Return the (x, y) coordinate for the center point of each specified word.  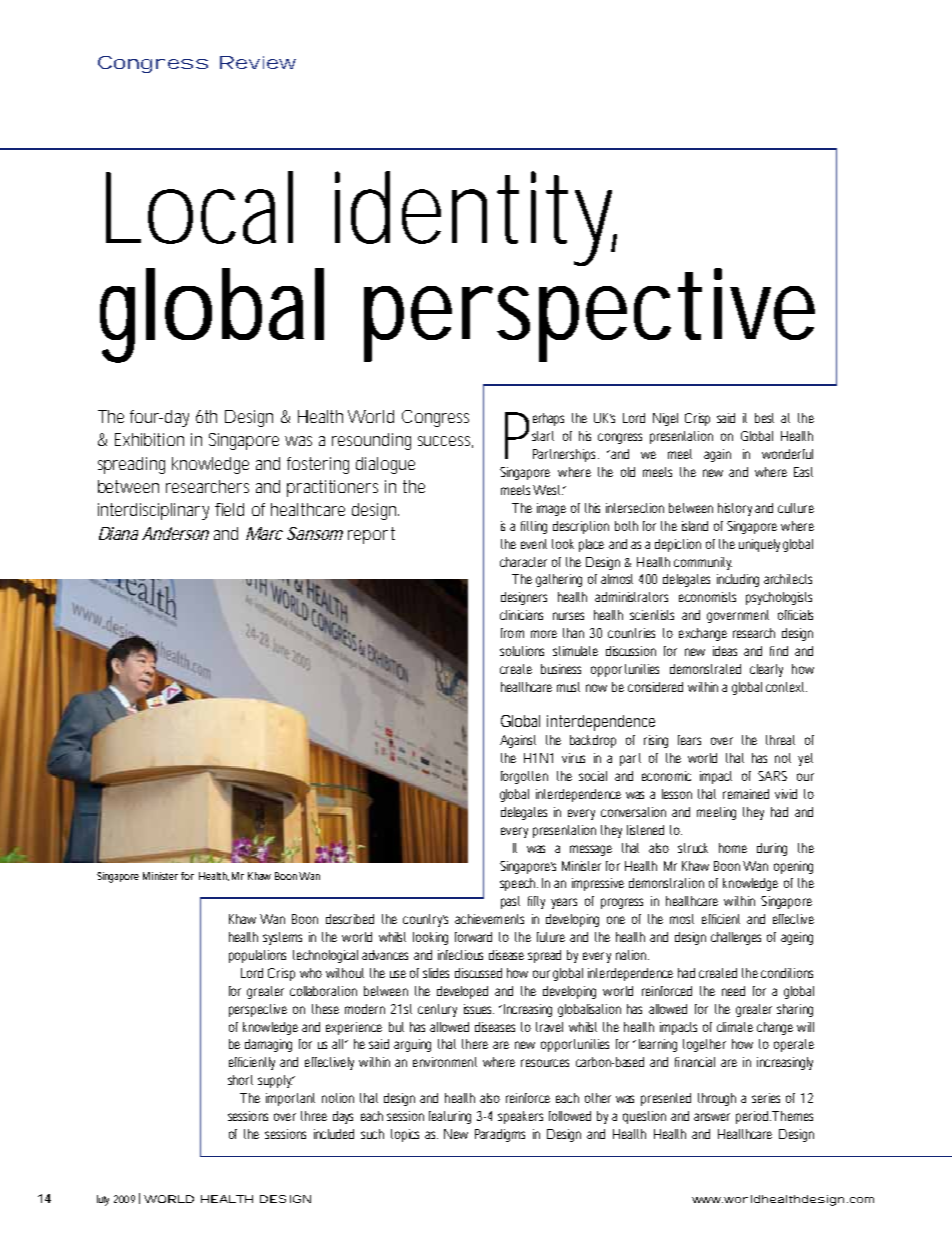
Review (258, 62)
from (512, 633)
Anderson (175, 533)
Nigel (665, 419)
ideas (725, 651)
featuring (450, 1117)
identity (476, 218)
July (103, 1200)
